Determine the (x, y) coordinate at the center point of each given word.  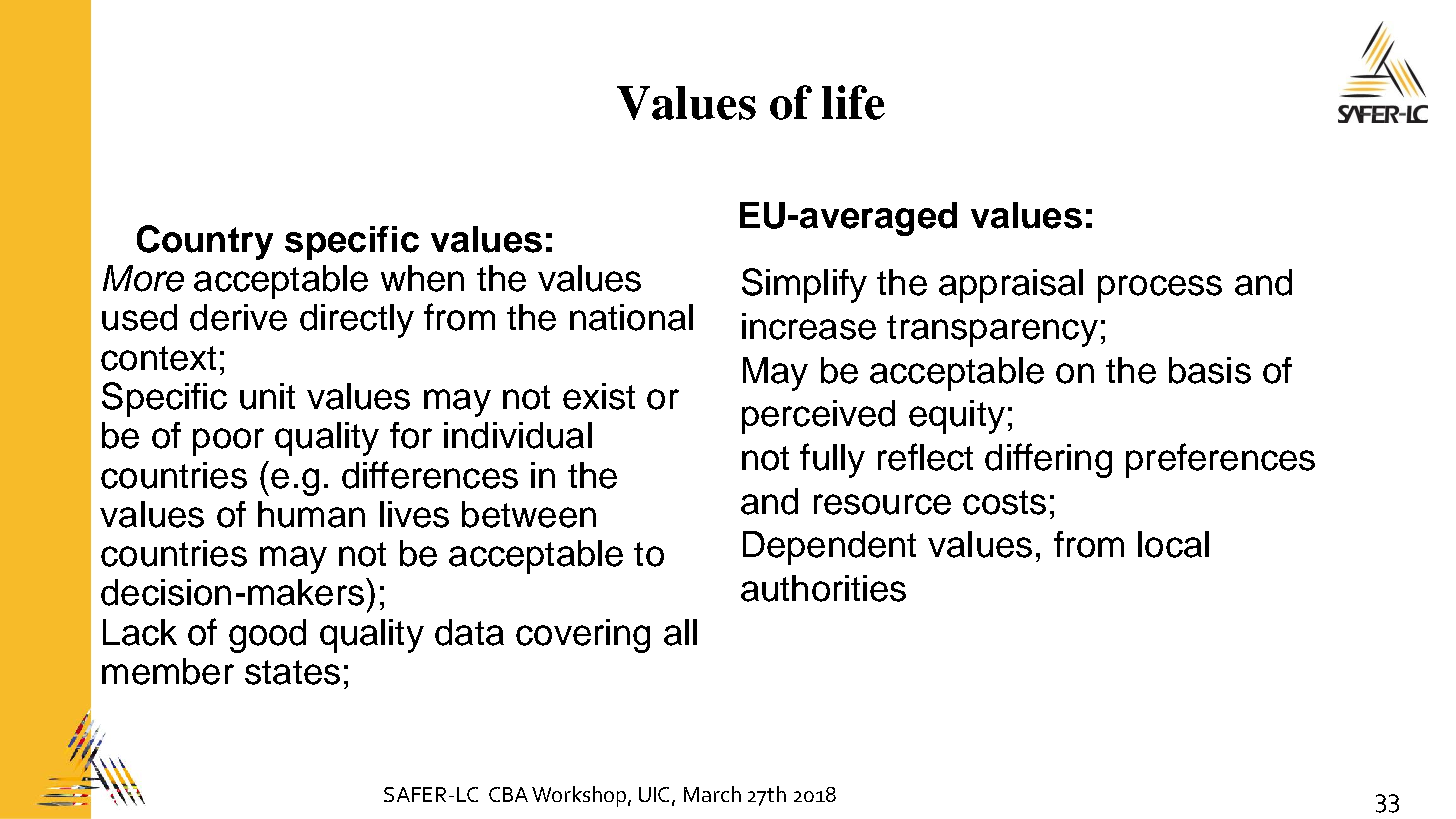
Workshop (580, 796)
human (311, 514)
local (1173, 544)
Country (205, 242)
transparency (992, 331)
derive (238, 317)
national (631, 317)
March (712, 794)
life (853, 102)
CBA (508, 794)
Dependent (829, 548)
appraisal (1011, 286)
